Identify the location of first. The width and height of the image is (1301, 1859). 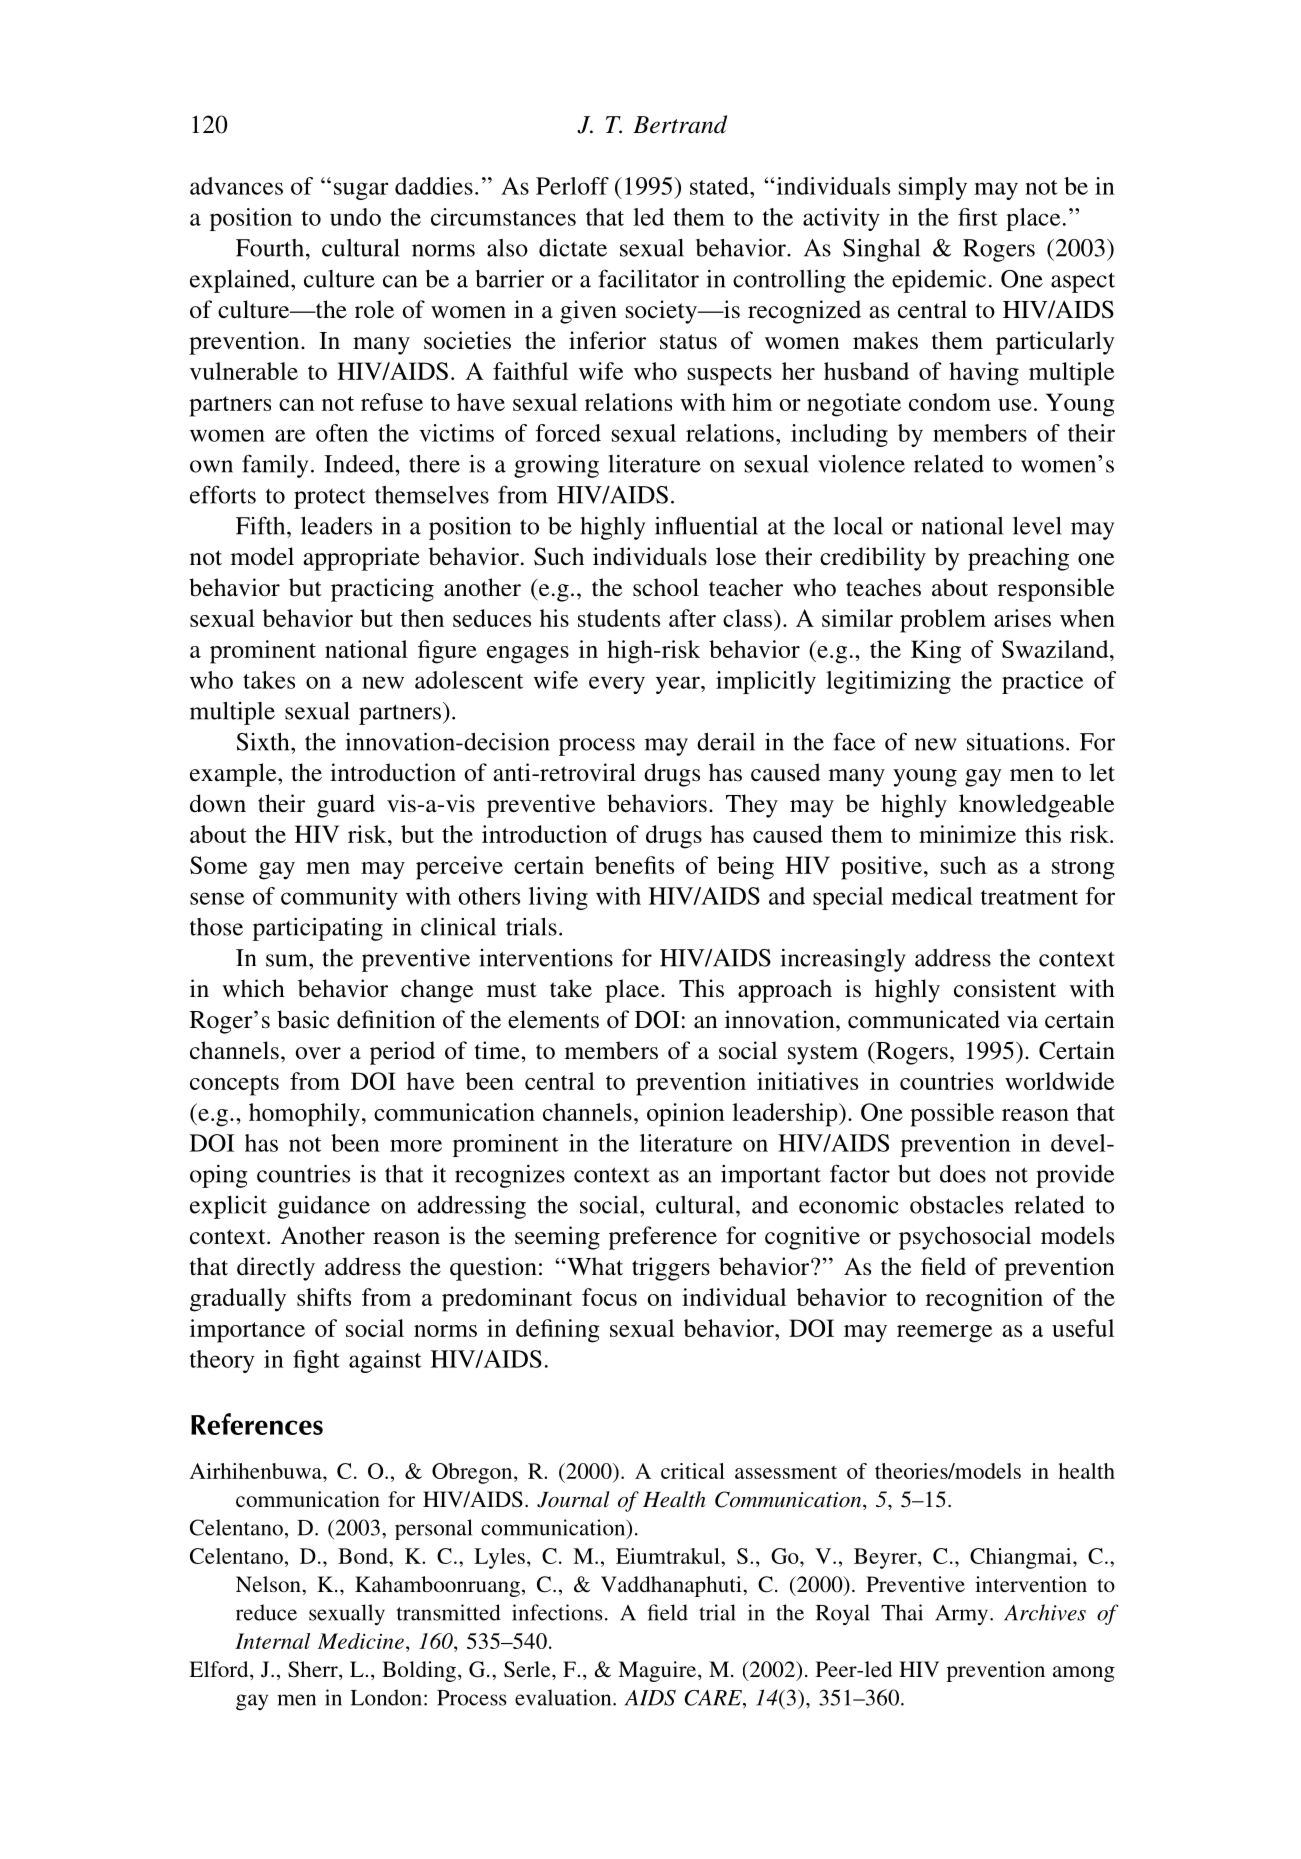
(978, 217).
